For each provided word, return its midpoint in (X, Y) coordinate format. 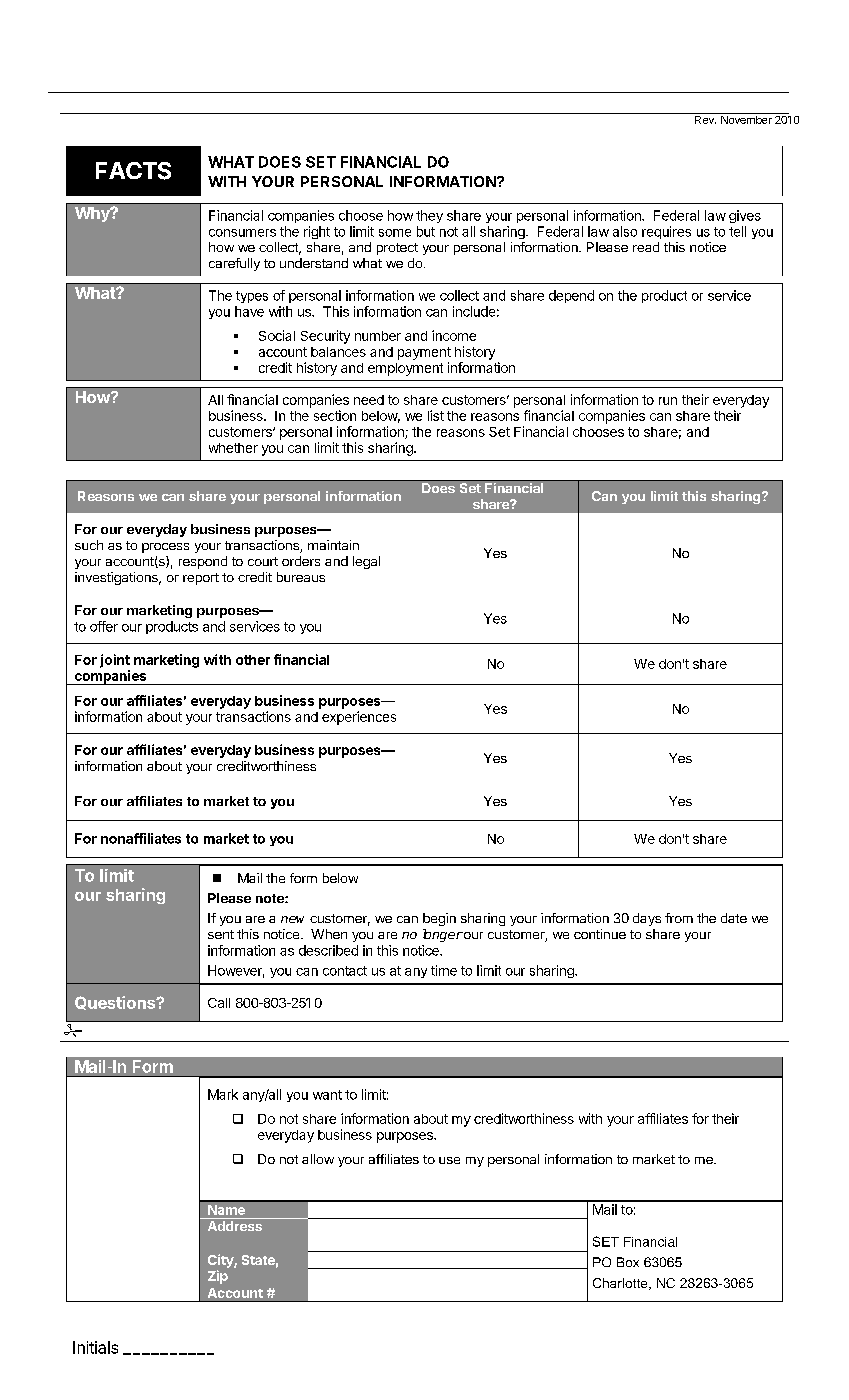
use (449, 1160)
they (429, 216)
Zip (218, 1277)
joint (115, 661)
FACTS (133, 171)
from (679, 918)
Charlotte (621, 1284)
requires (666, 232)
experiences (359, 718)
